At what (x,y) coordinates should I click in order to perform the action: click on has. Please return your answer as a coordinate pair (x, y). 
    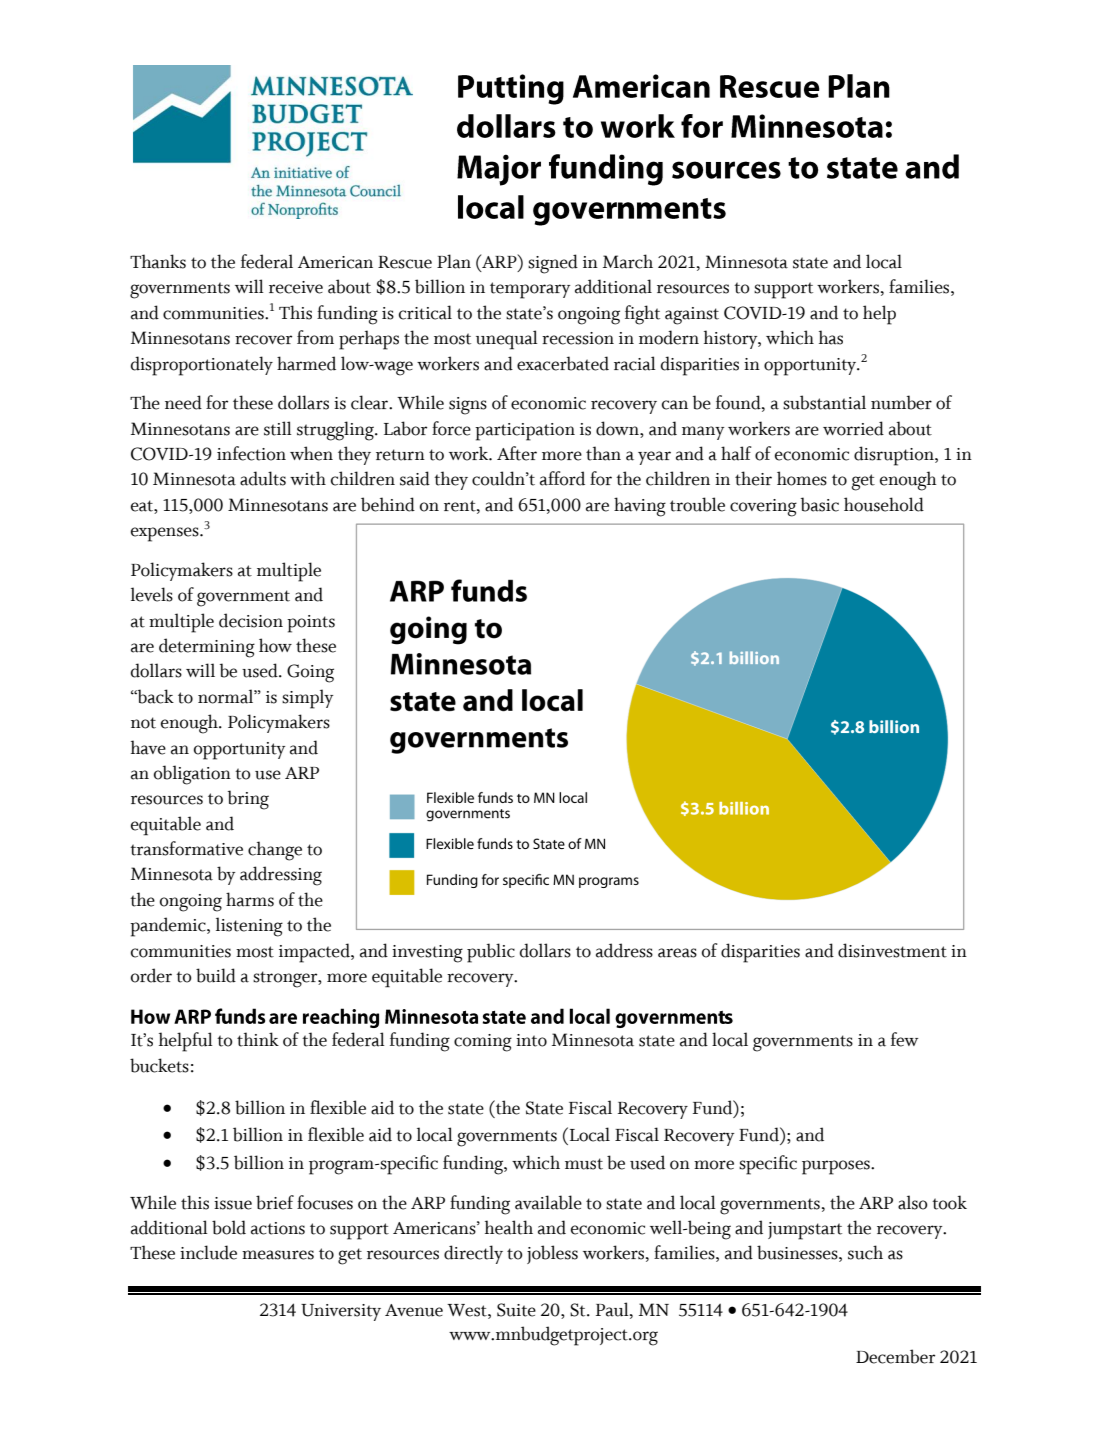
    Looking at the image, I should click on (831, 337).
